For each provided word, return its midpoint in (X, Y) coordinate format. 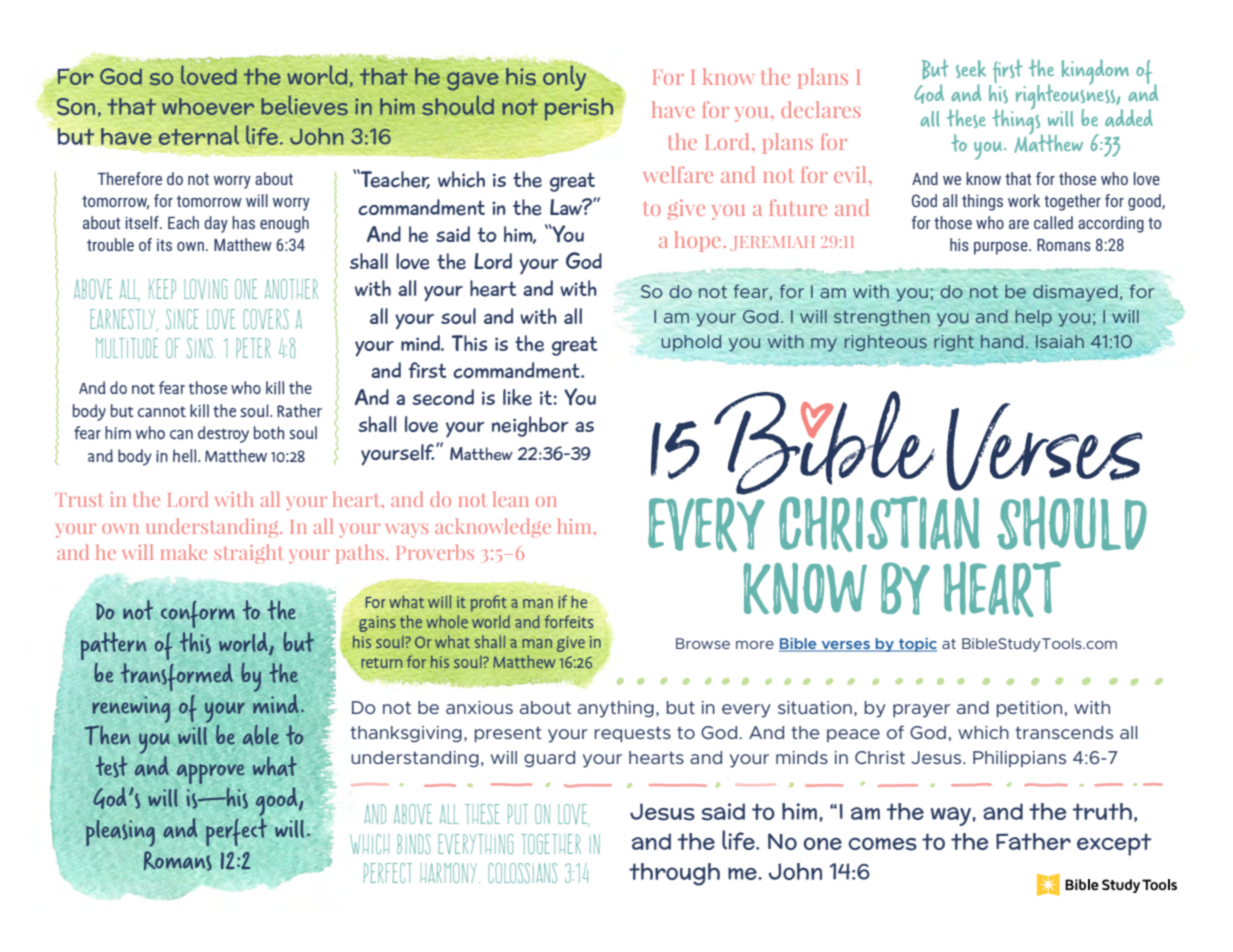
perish (579, 109)
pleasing (120, 833)
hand (1002, 341)
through (674, 874)
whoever (208, 106)
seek (971, 69)
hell (186, 456)
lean (511, 499)
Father (1033, 841)
